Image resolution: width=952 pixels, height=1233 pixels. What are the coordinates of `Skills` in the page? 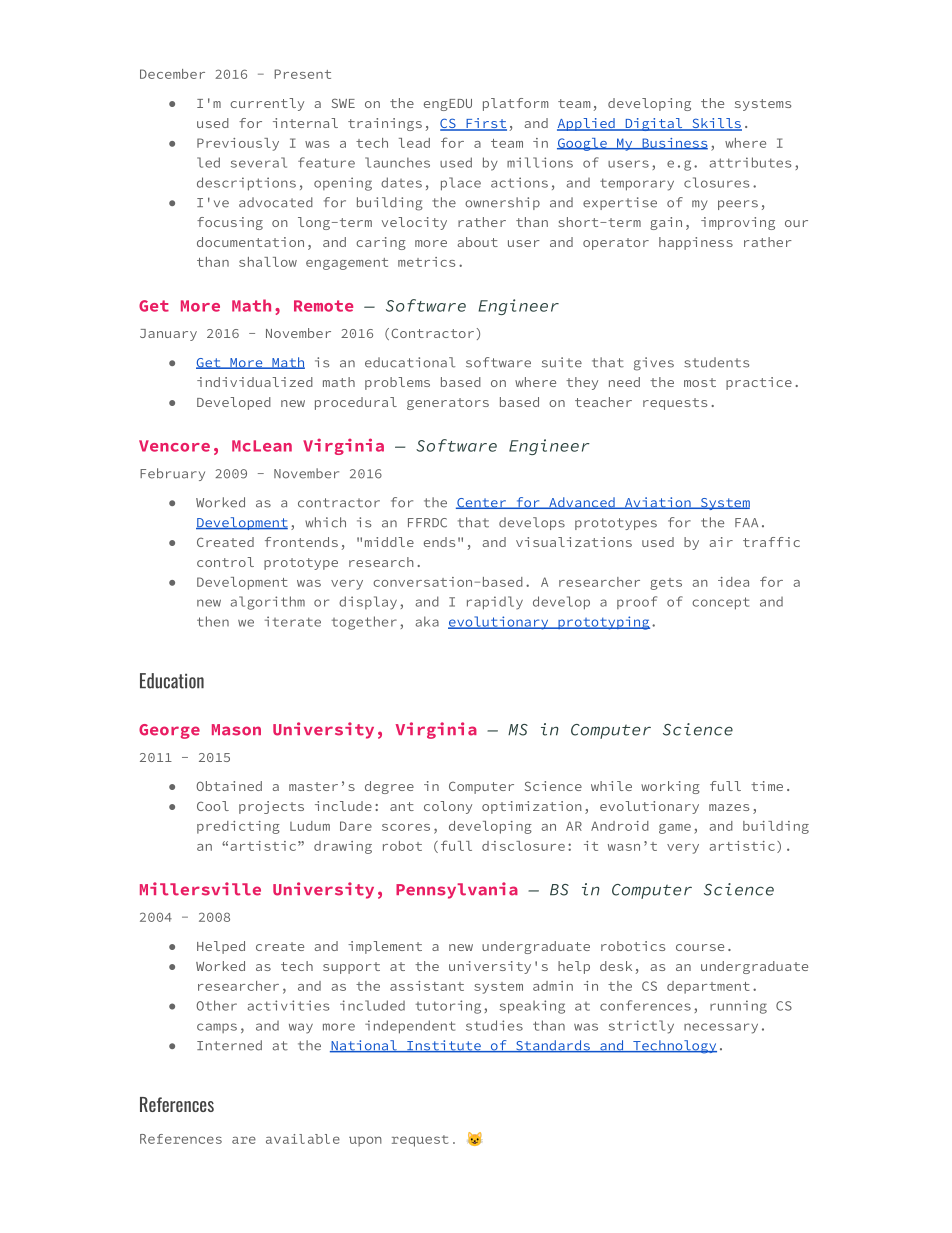 It's located at (716, 124).
